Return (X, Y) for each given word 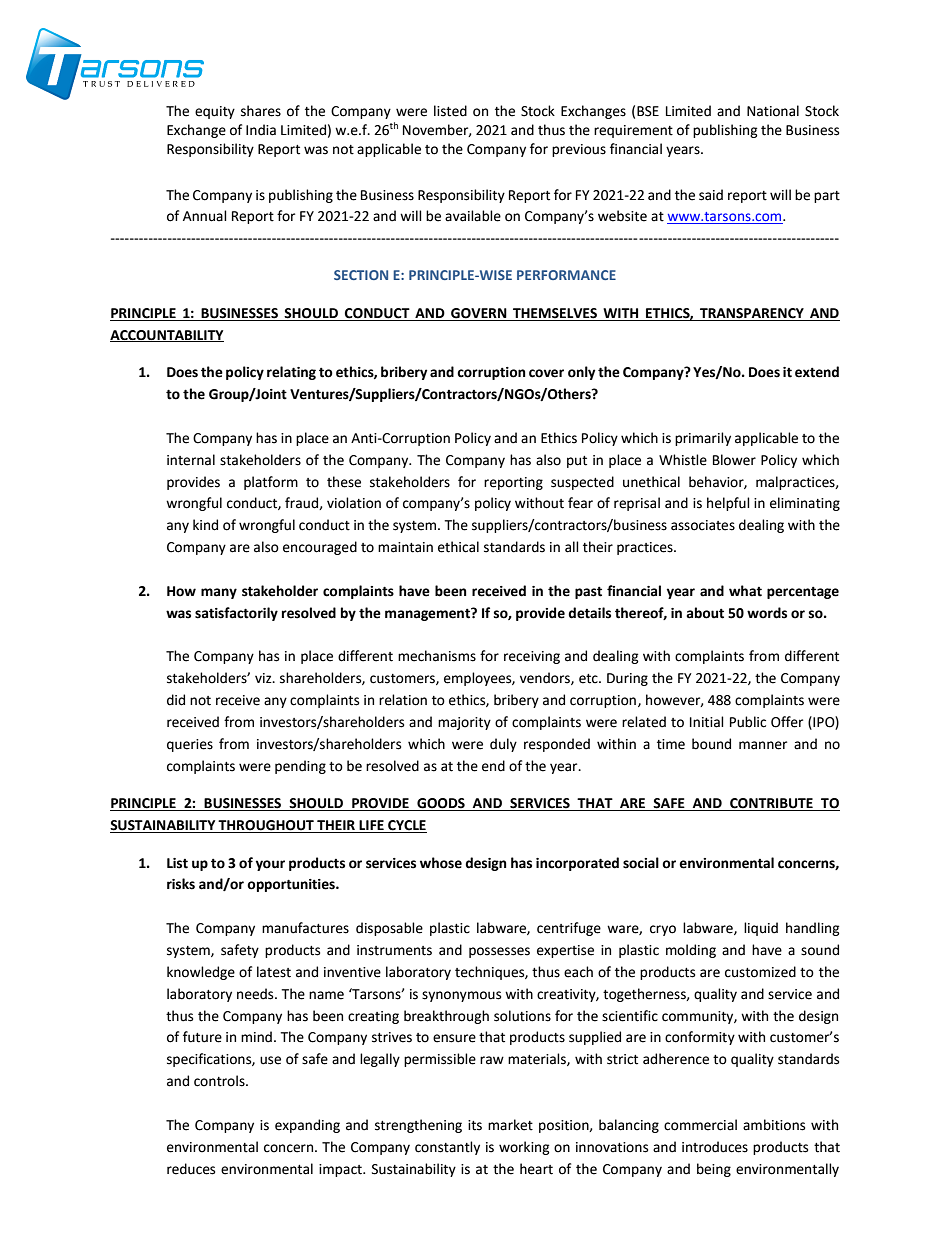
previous (579, 150)
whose (441, 863)
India (261, 130)
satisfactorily (236, 614)
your (270, 865)
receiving (532, 657)
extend (817, 372)
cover (546, 373)
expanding (307, 1126)
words (767, 613)
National (773, 111)
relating (291, 373)
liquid (761, 929)
